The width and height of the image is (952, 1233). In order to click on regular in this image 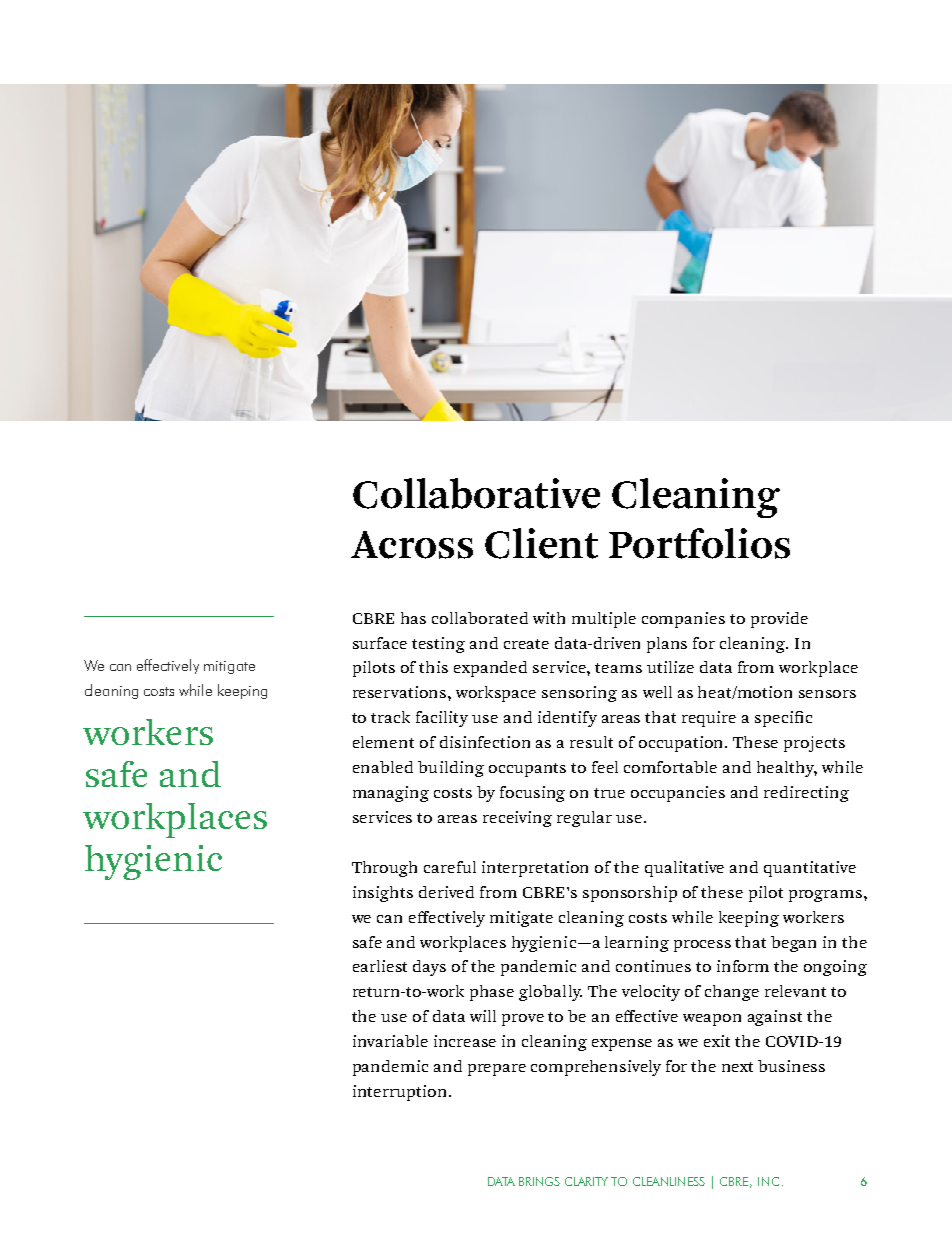, I will do `click(584, 819)`.
